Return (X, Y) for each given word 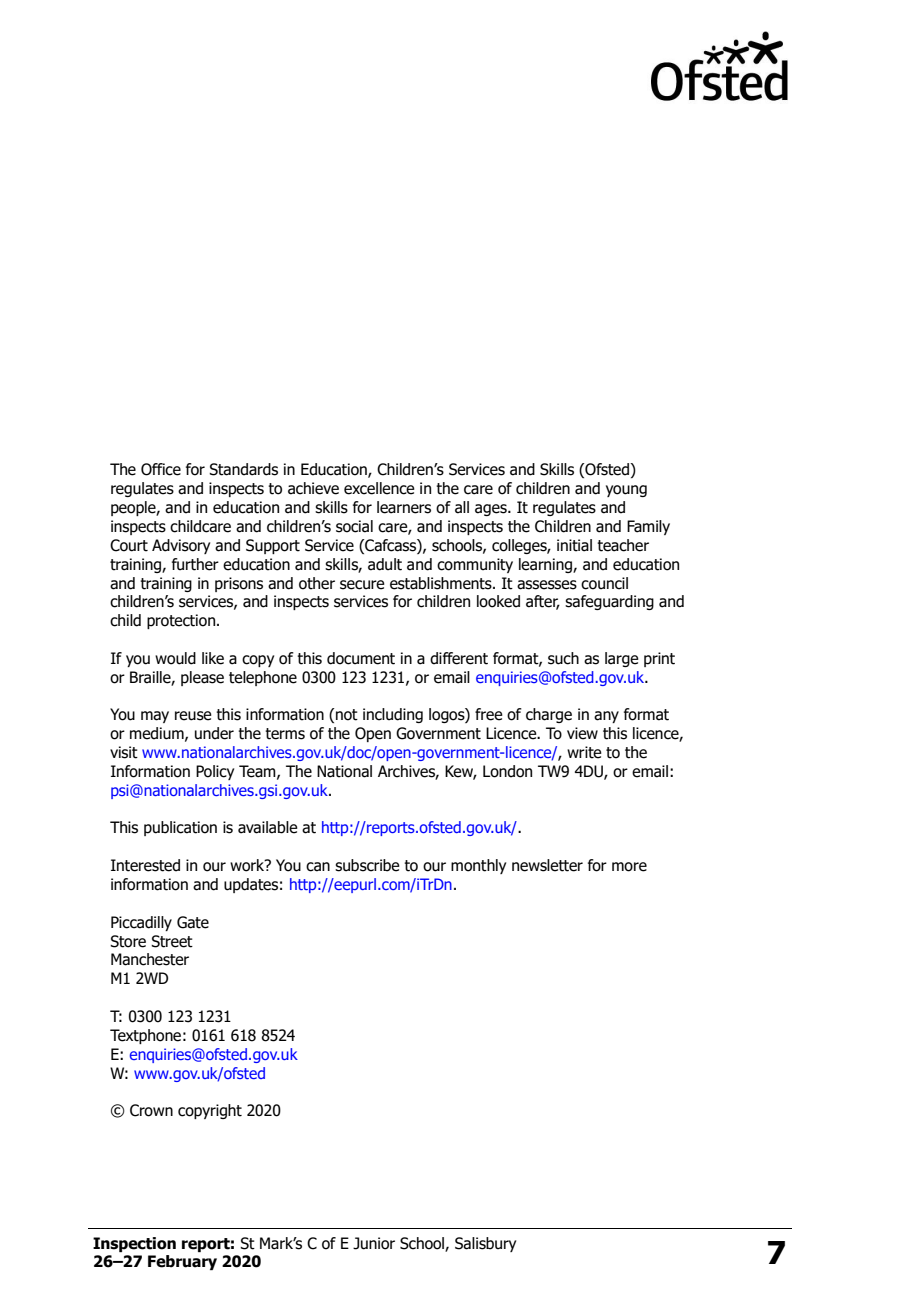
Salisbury (485, 1244)
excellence (379, 488)
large (622, 659)
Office (161, 469)
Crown (151, 1110)
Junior (374, 1243)
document (361, 658)
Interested (145, 865)
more (629, 867)
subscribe (367, 865)
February (182, 1262)
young (626, 491)
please (202, 678)
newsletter (547, 865)
